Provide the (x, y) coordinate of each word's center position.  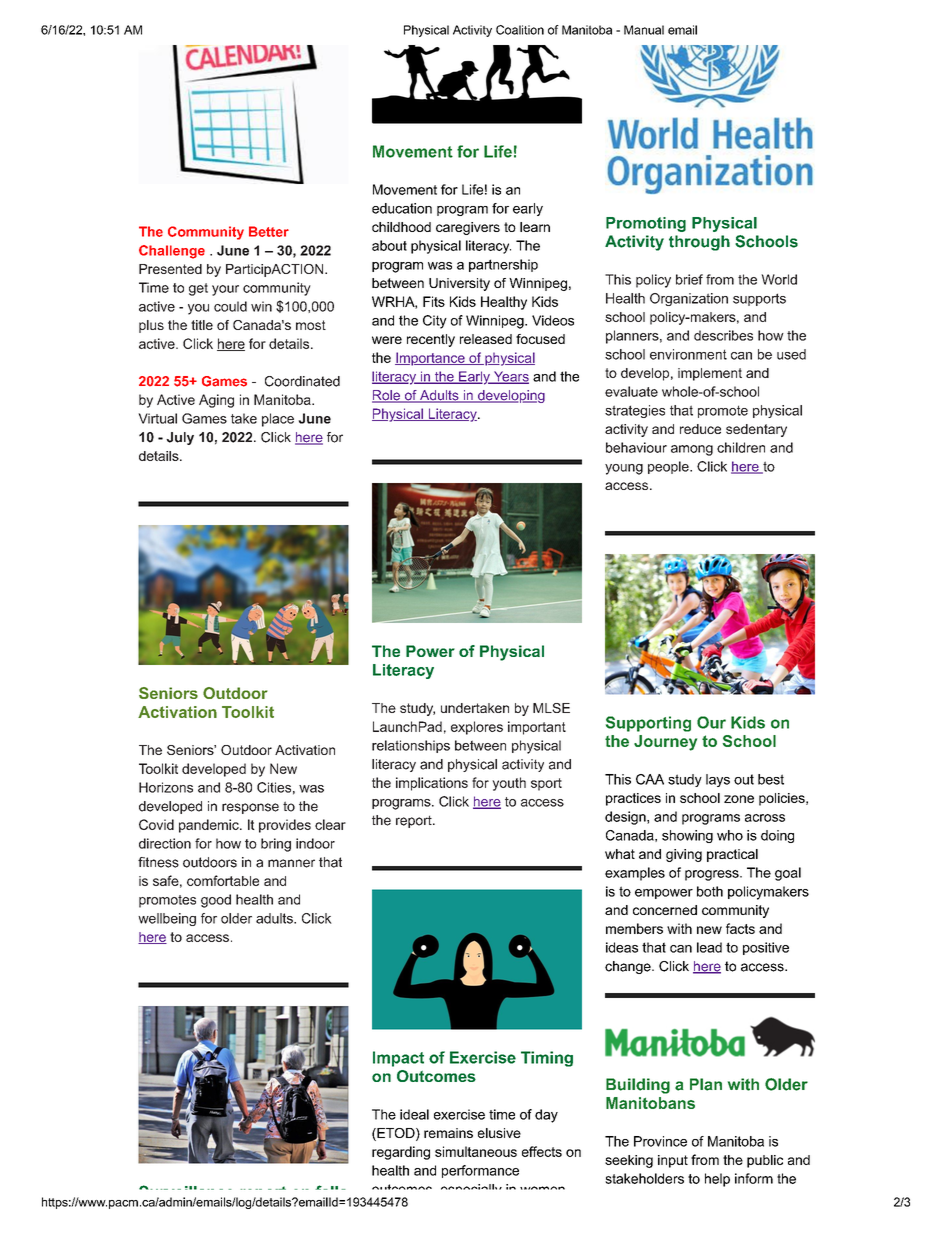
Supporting (648, 724)
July (180, 438)
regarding (401, 1153)
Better (269, 231)
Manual (644, 30)
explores (477, 728)
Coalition (520, 30)
